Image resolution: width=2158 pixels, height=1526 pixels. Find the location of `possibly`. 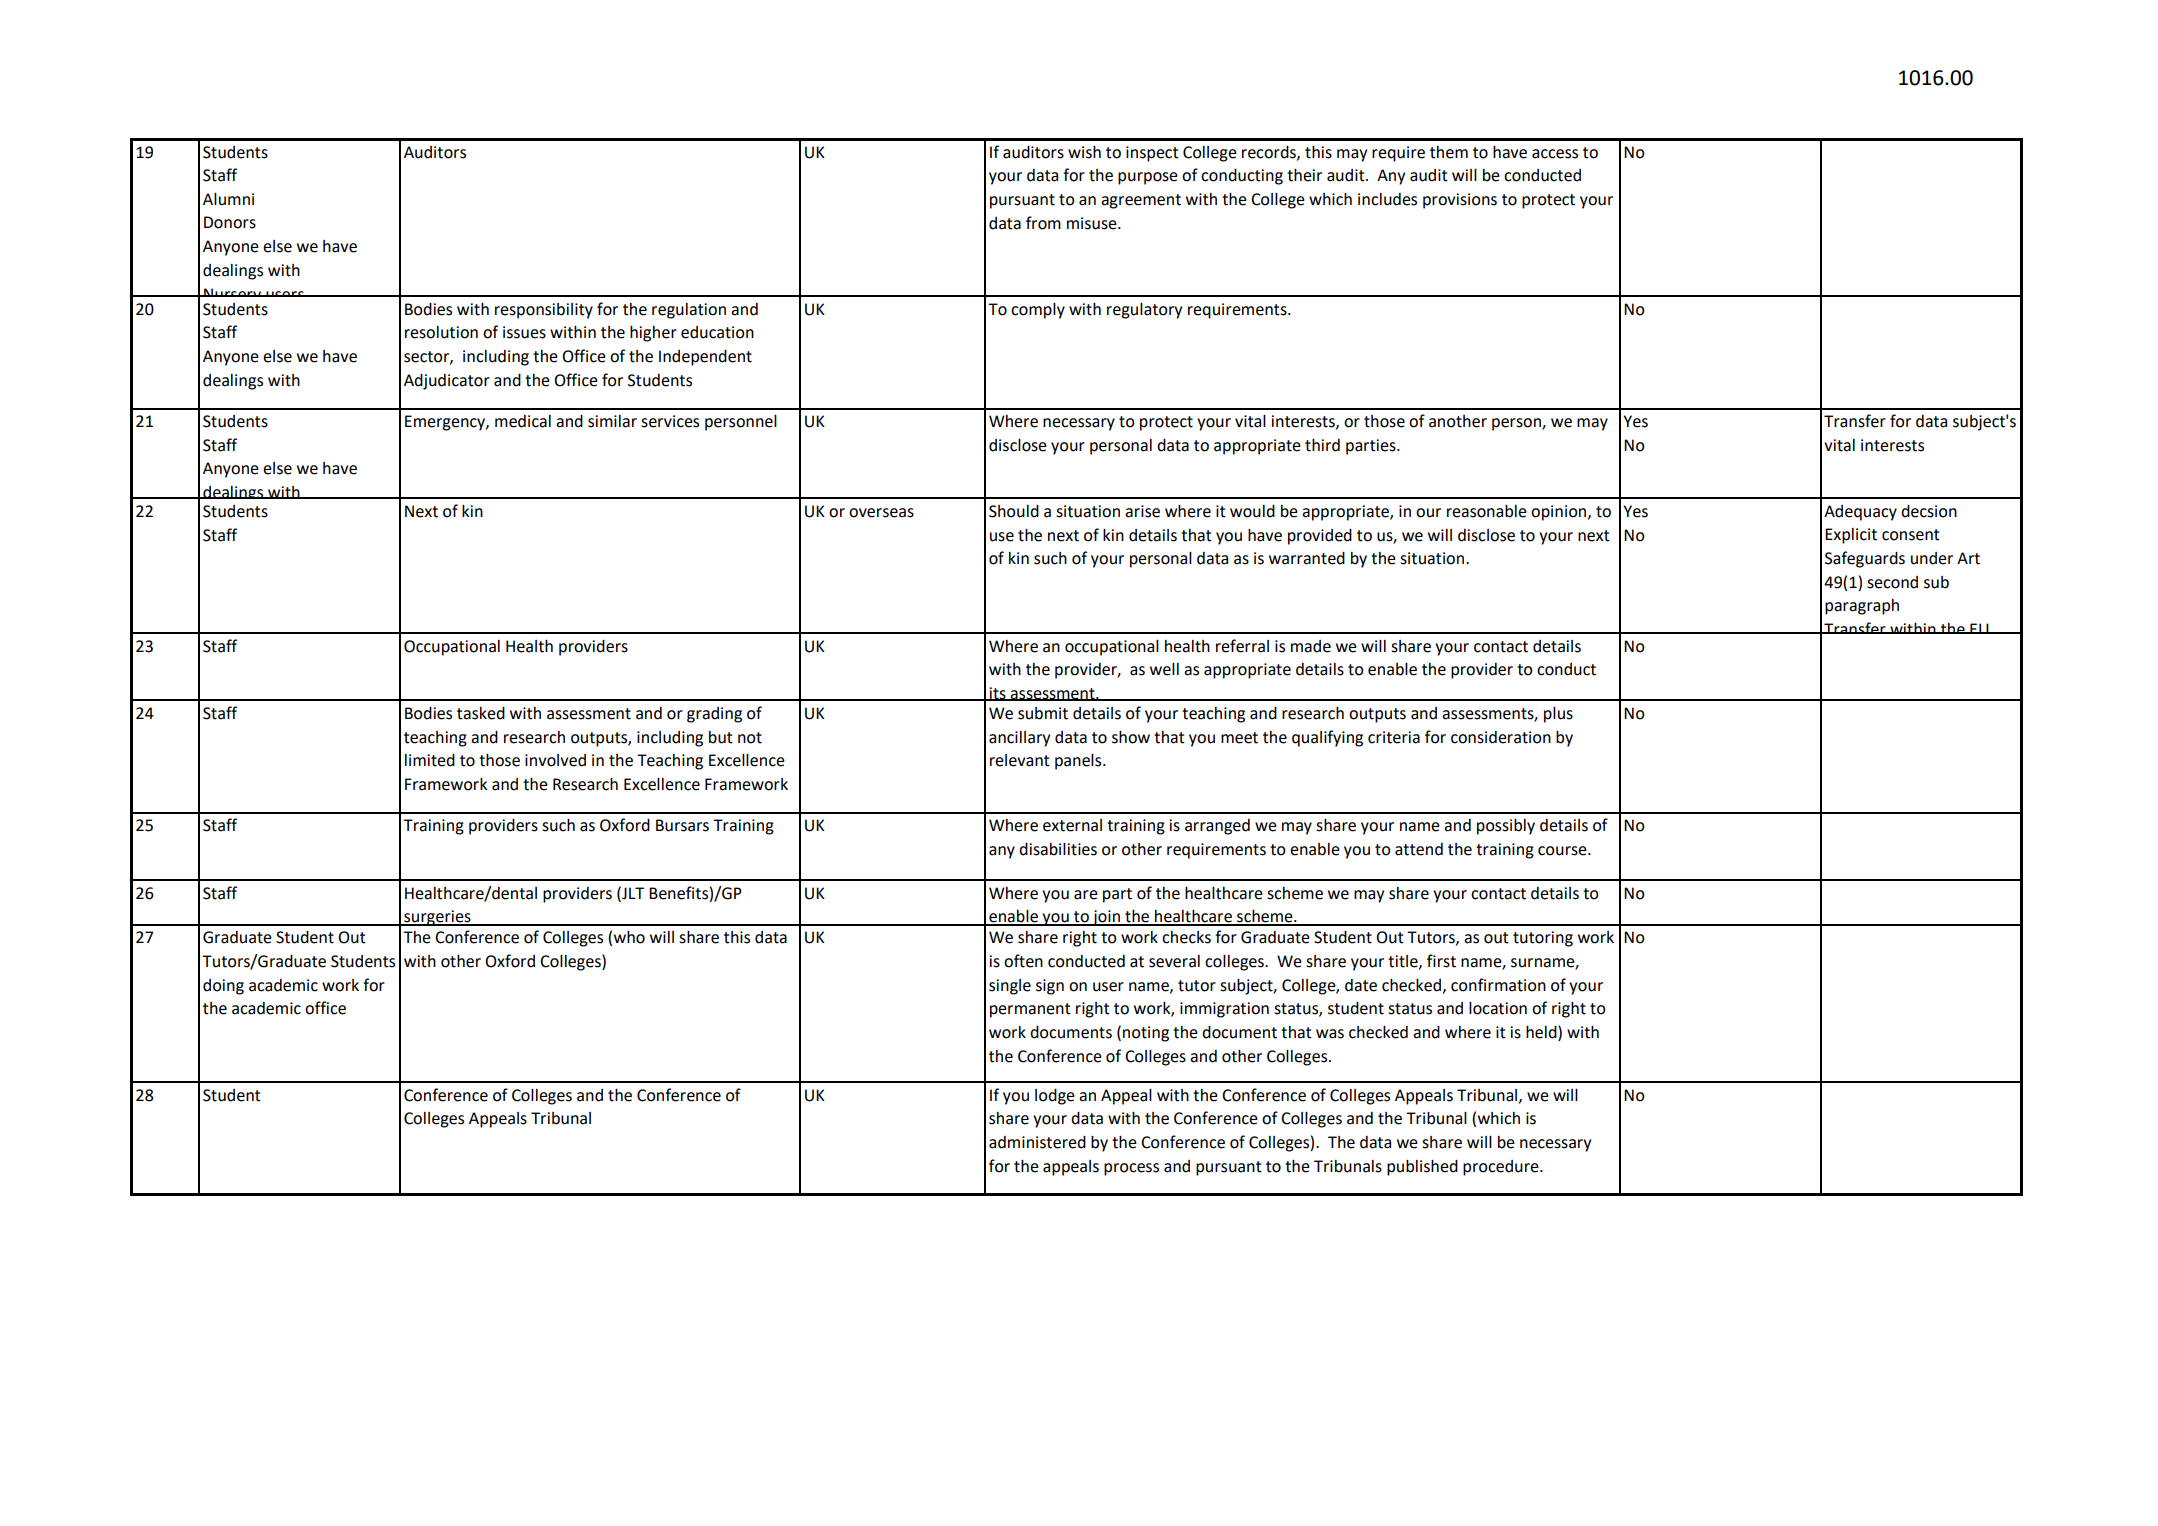

possibly is located at coordinates (1506, 827).
